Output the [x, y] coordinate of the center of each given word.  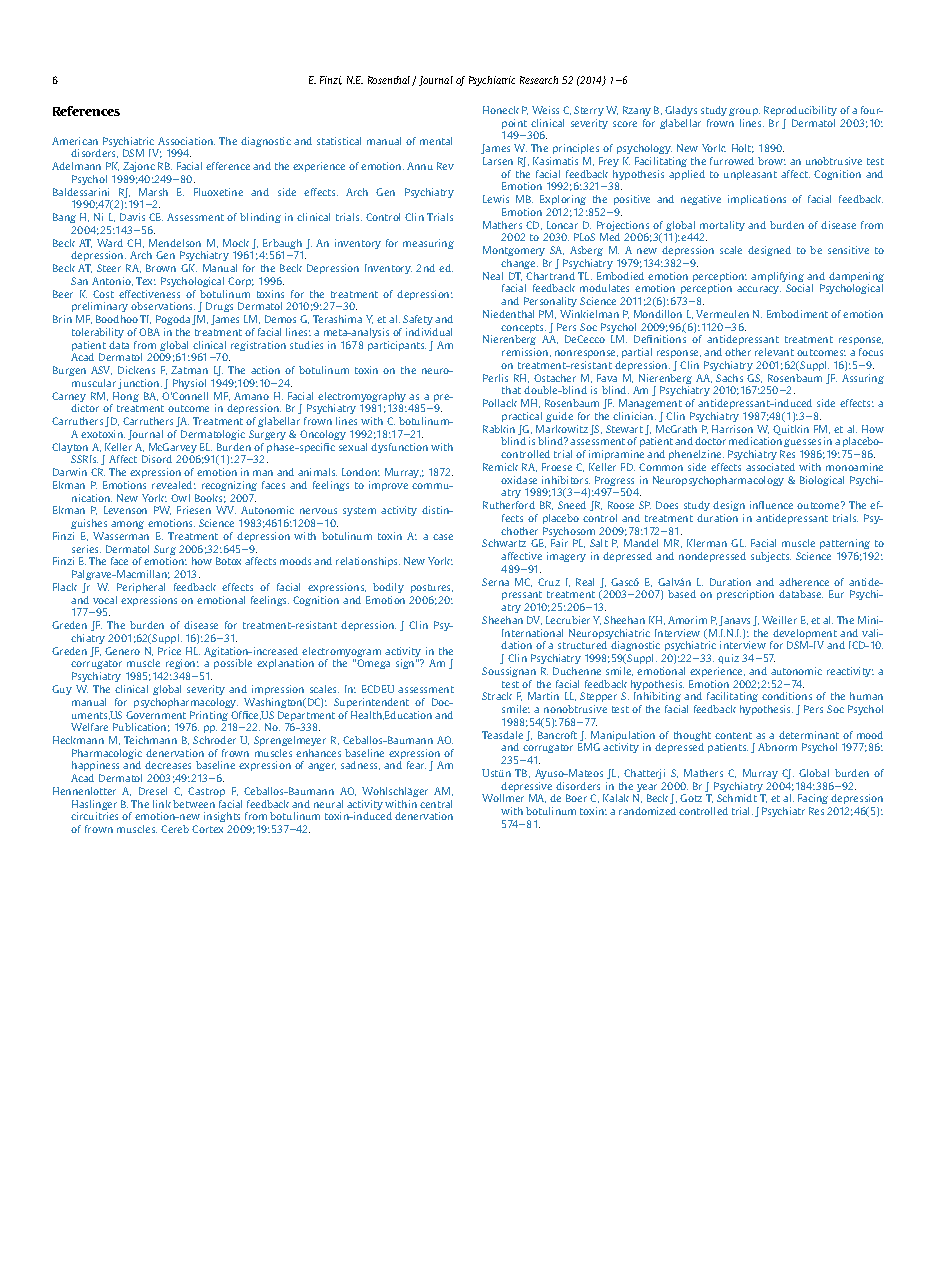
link [162, 804]
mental [436, 141]
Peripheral [141, 588]
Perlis [495, 378]
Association [186, 141]
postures [432, 588]
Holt [743, 148]
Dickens [136, 370]
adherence [804, 582]
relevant [774, 352]
